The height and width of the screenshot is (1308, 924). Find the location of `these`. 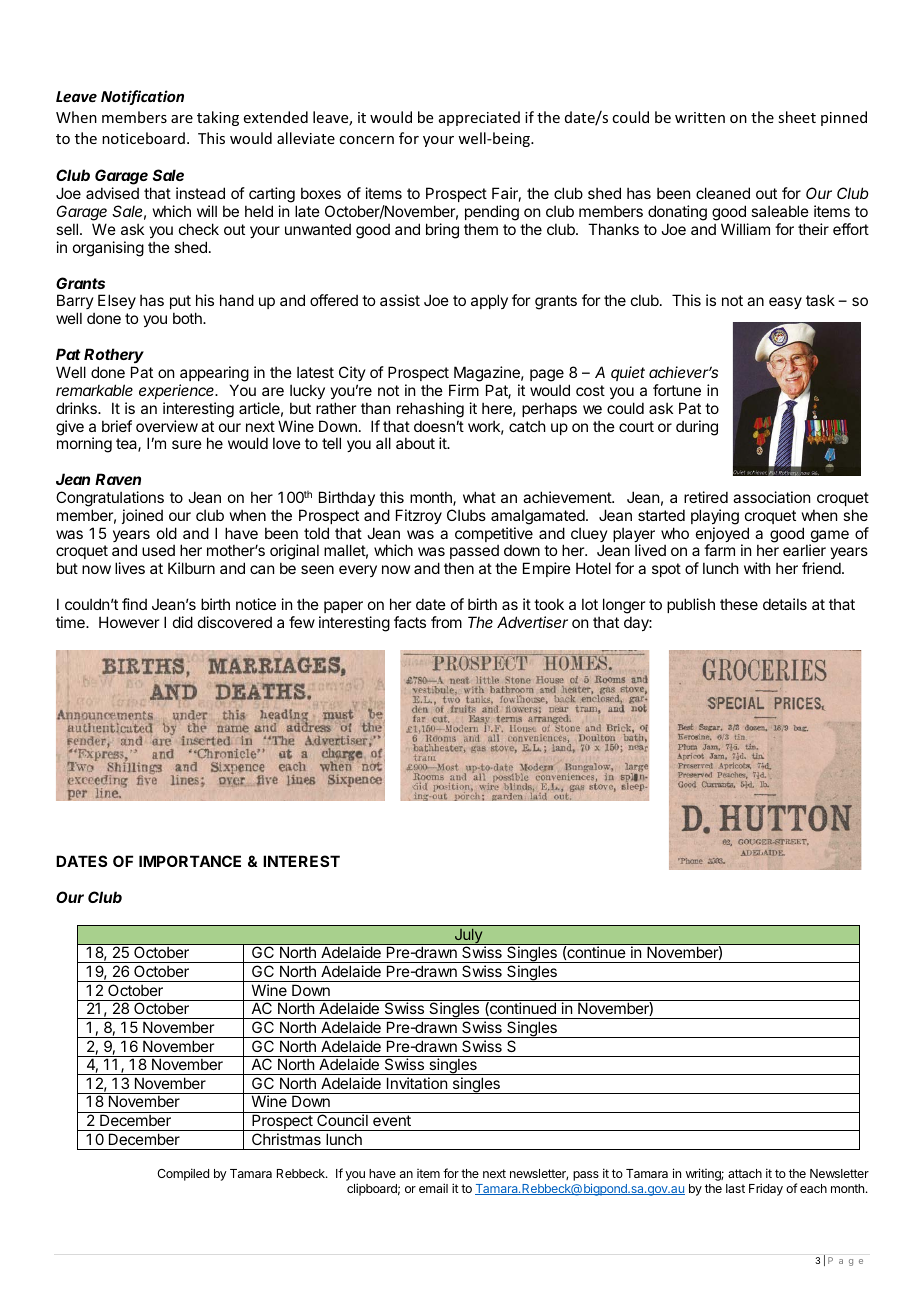

these is located at coordinates (739, 604).
